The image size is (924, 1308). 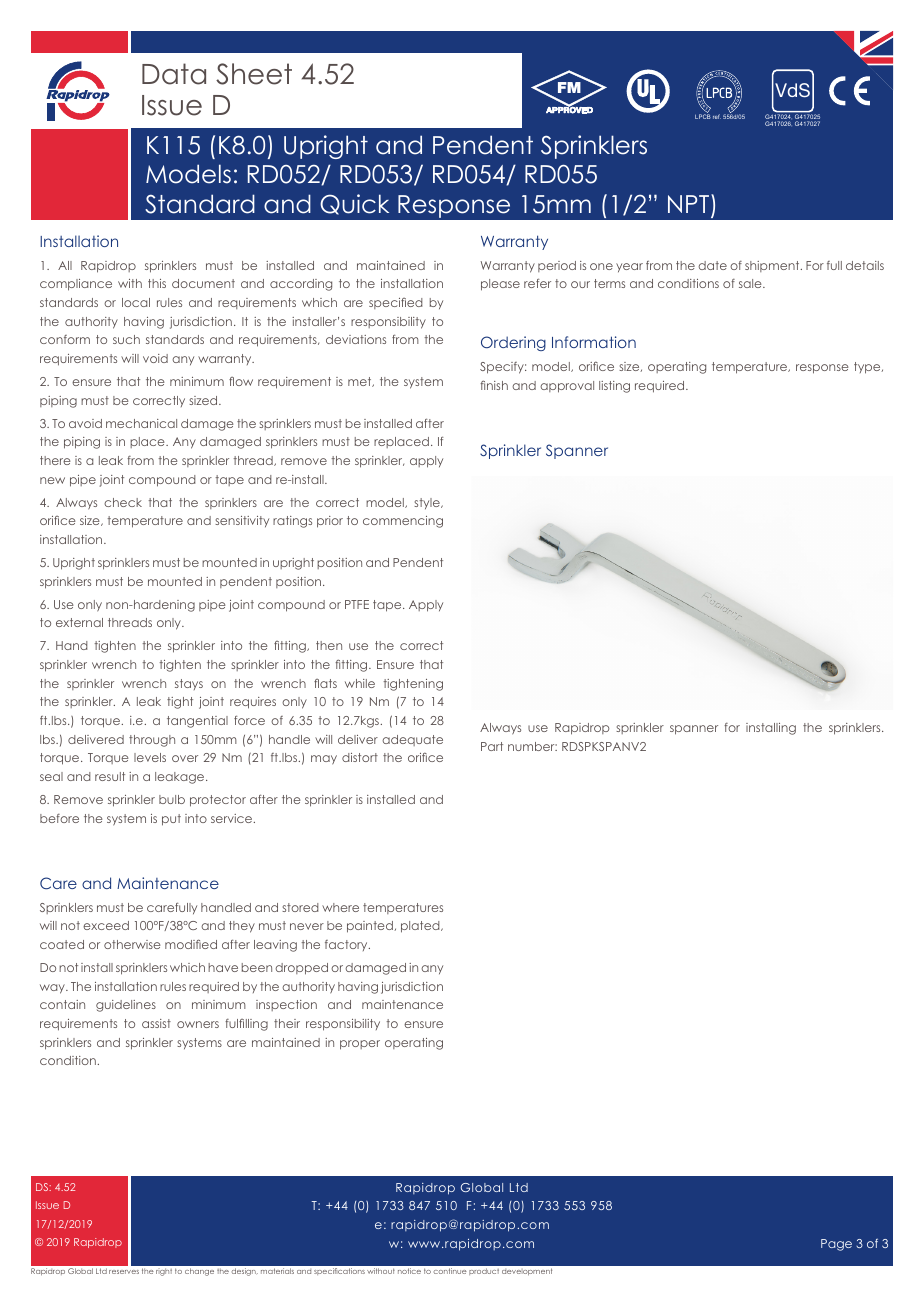 What do you see at coordinates (171, 820) in the image?
I see `put` at bounding box center [171, 820].
